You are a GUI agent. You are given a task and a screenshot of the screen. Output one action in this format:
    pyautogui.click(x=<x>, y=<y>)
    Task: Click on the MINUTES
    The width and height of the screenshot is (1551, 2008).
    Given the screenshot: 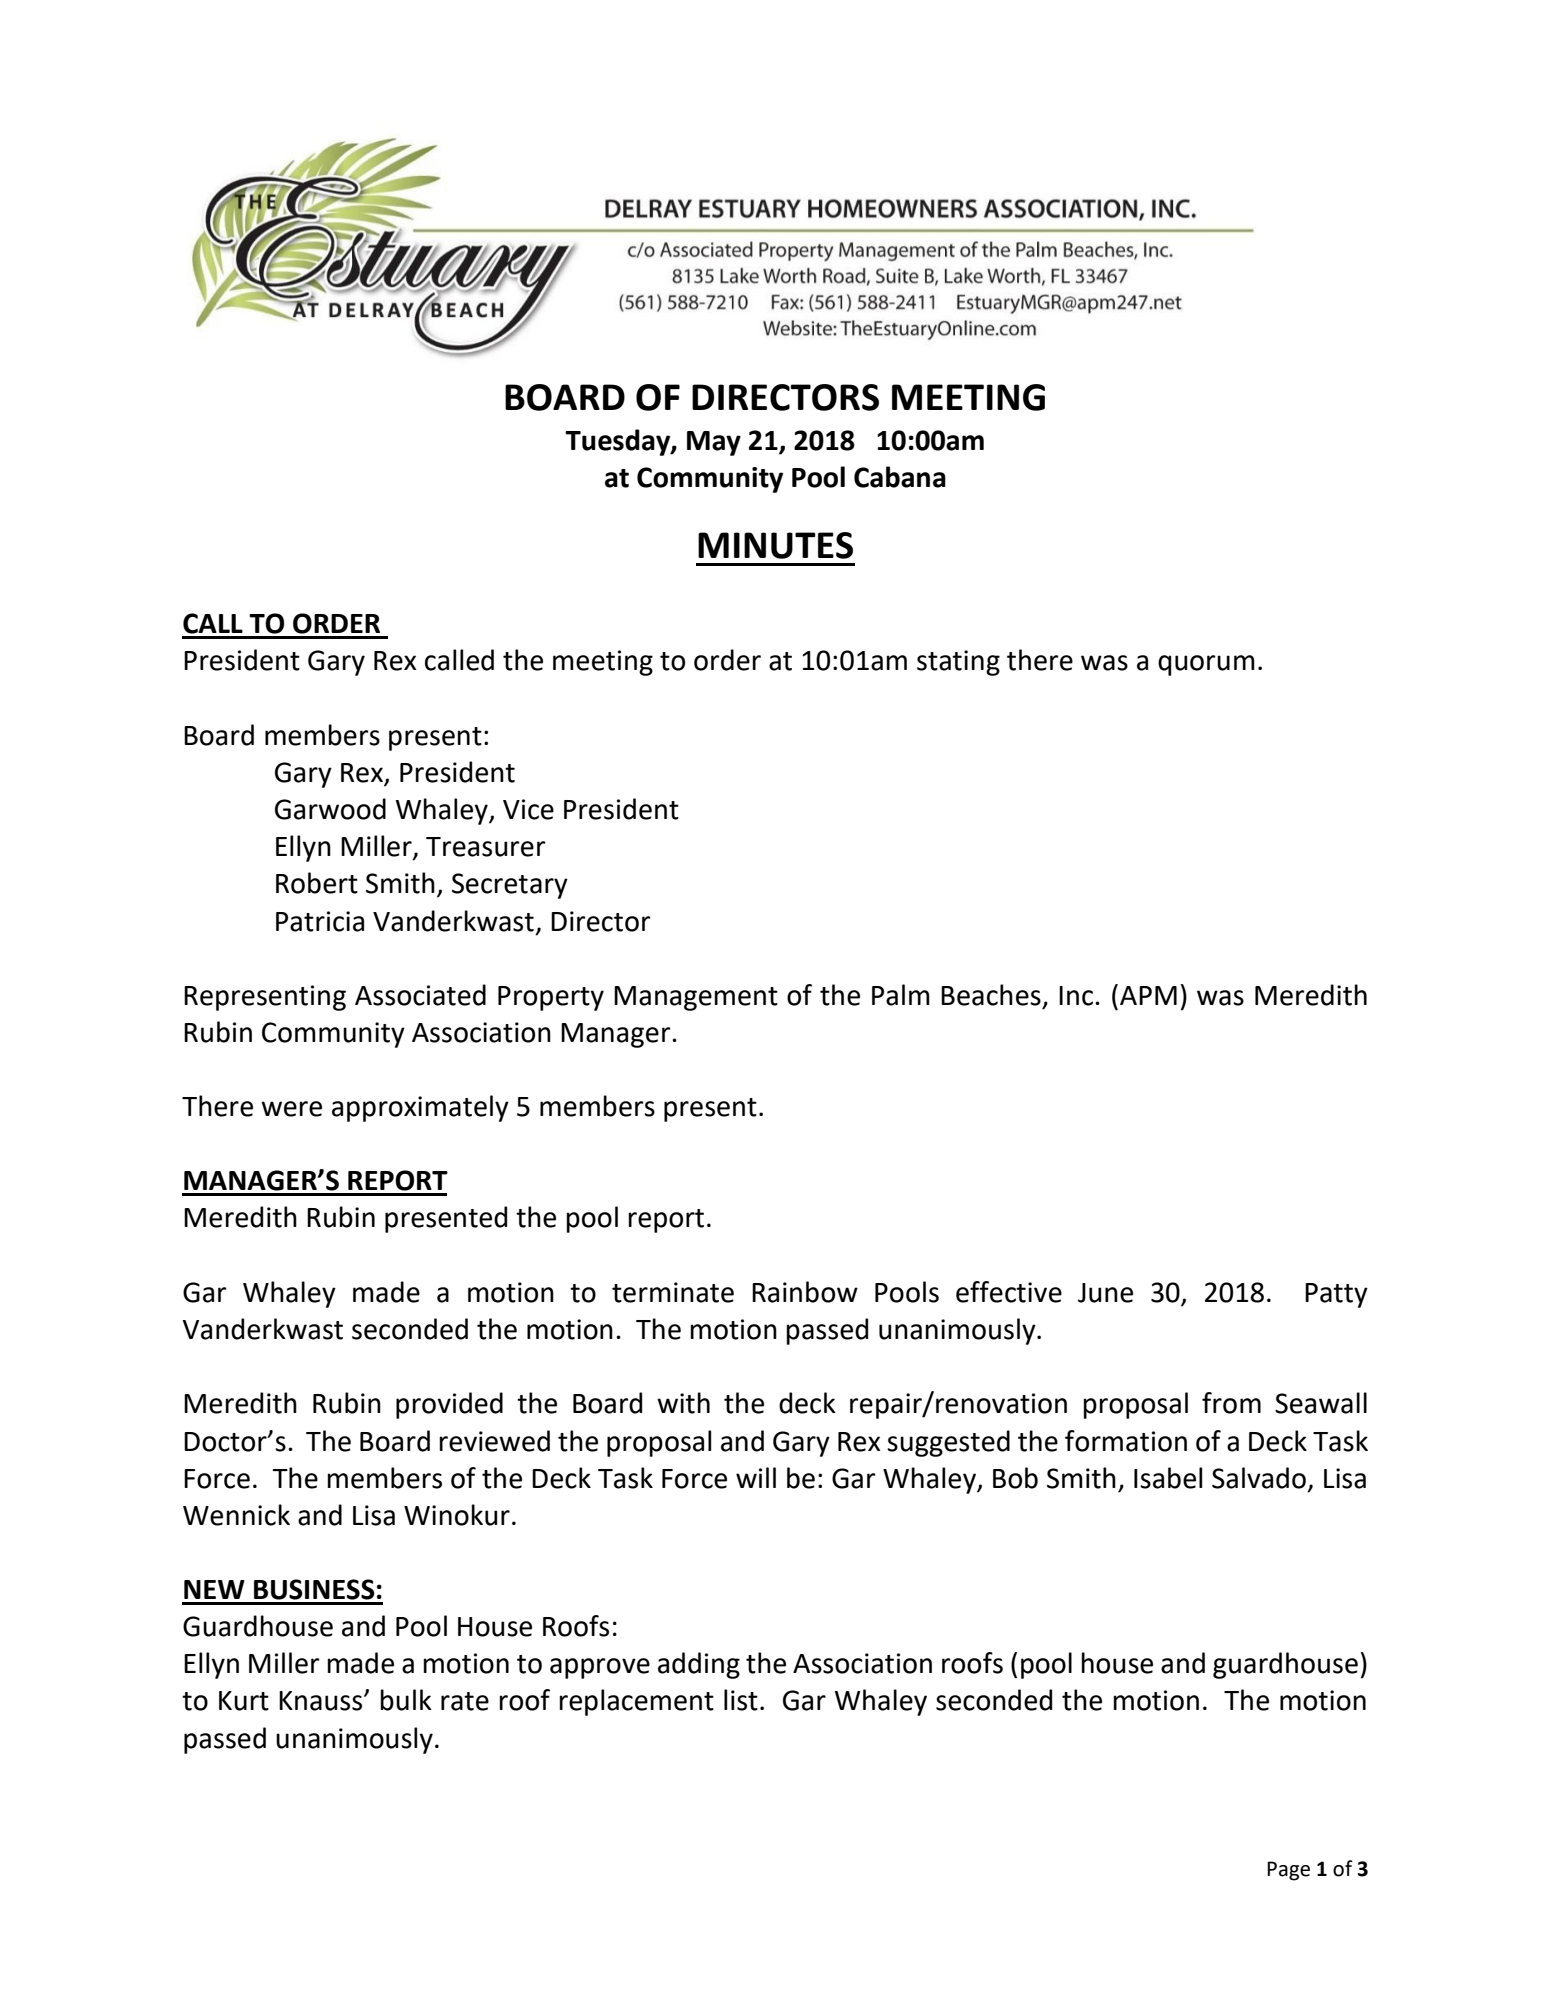 What is the action you would take?
    pyautogui.click(x=775, y=545)
